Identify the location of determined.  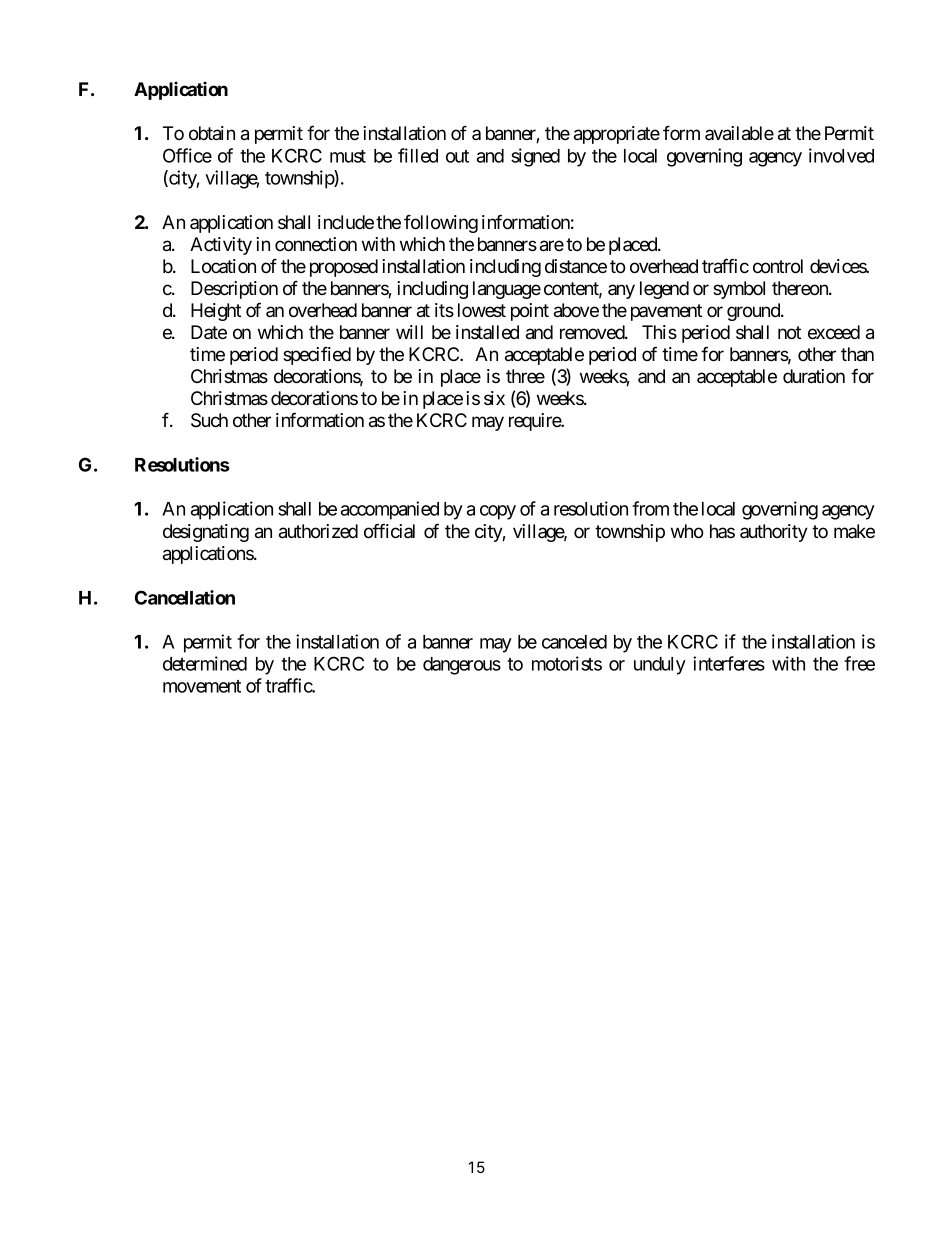
(205, 663).
